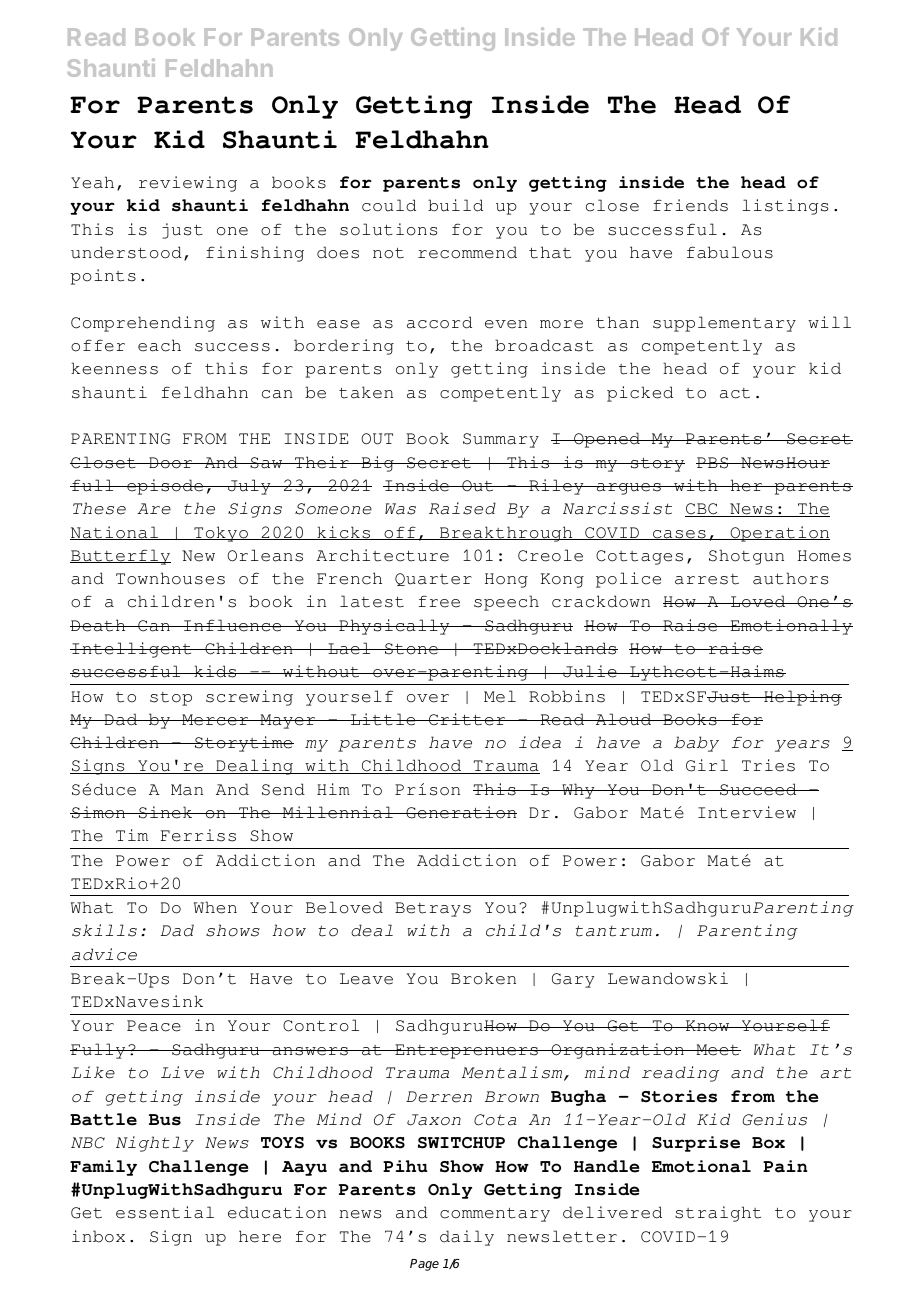 The width and height of the image is (924, 1308). I want to click on baby, so click(696, 744).
